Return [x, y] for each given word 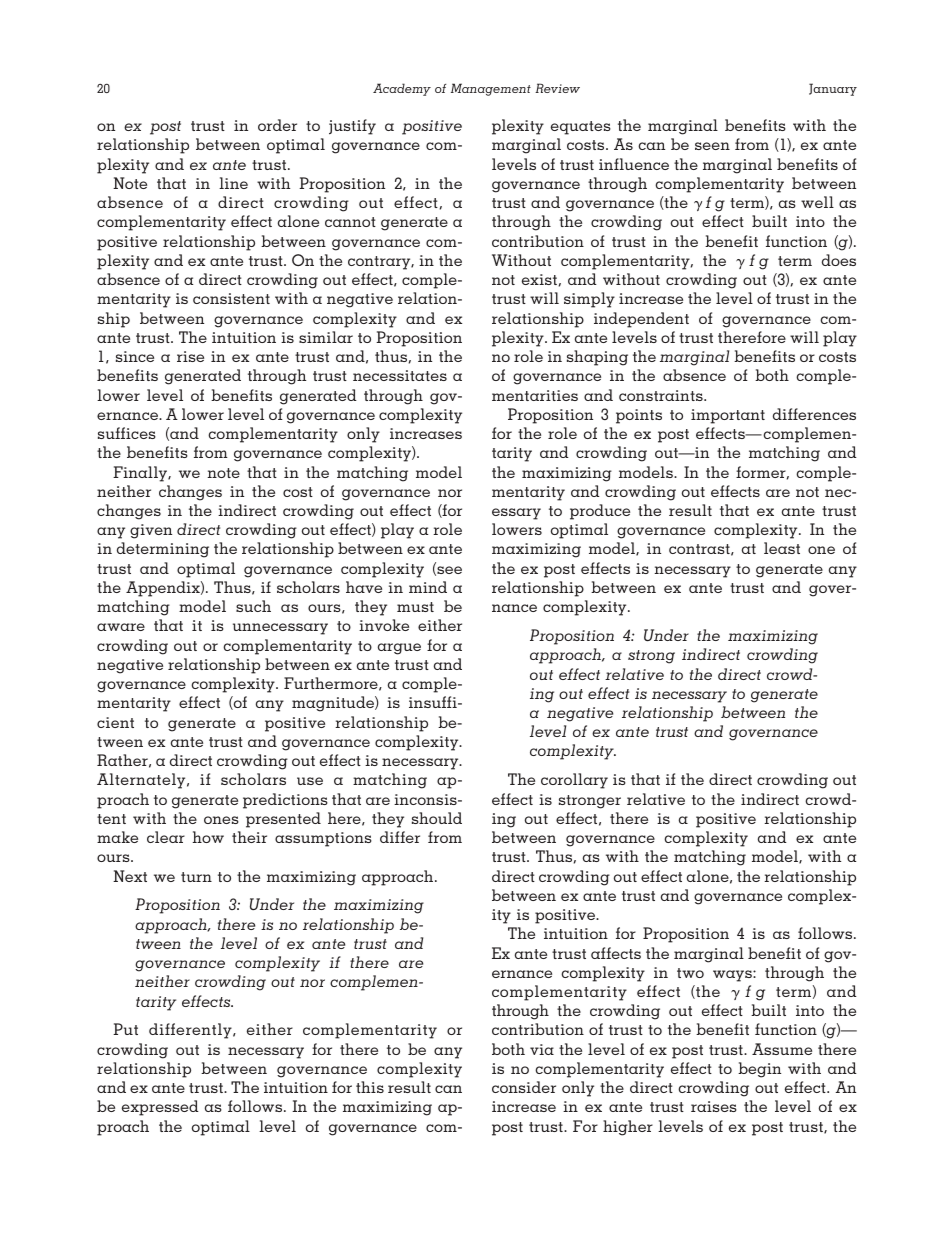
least [782, 548]
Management [491, 89]
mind [428, 587]
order [277, 125]
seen [712, 146]
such [253, 606]
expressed [160, 1108]
